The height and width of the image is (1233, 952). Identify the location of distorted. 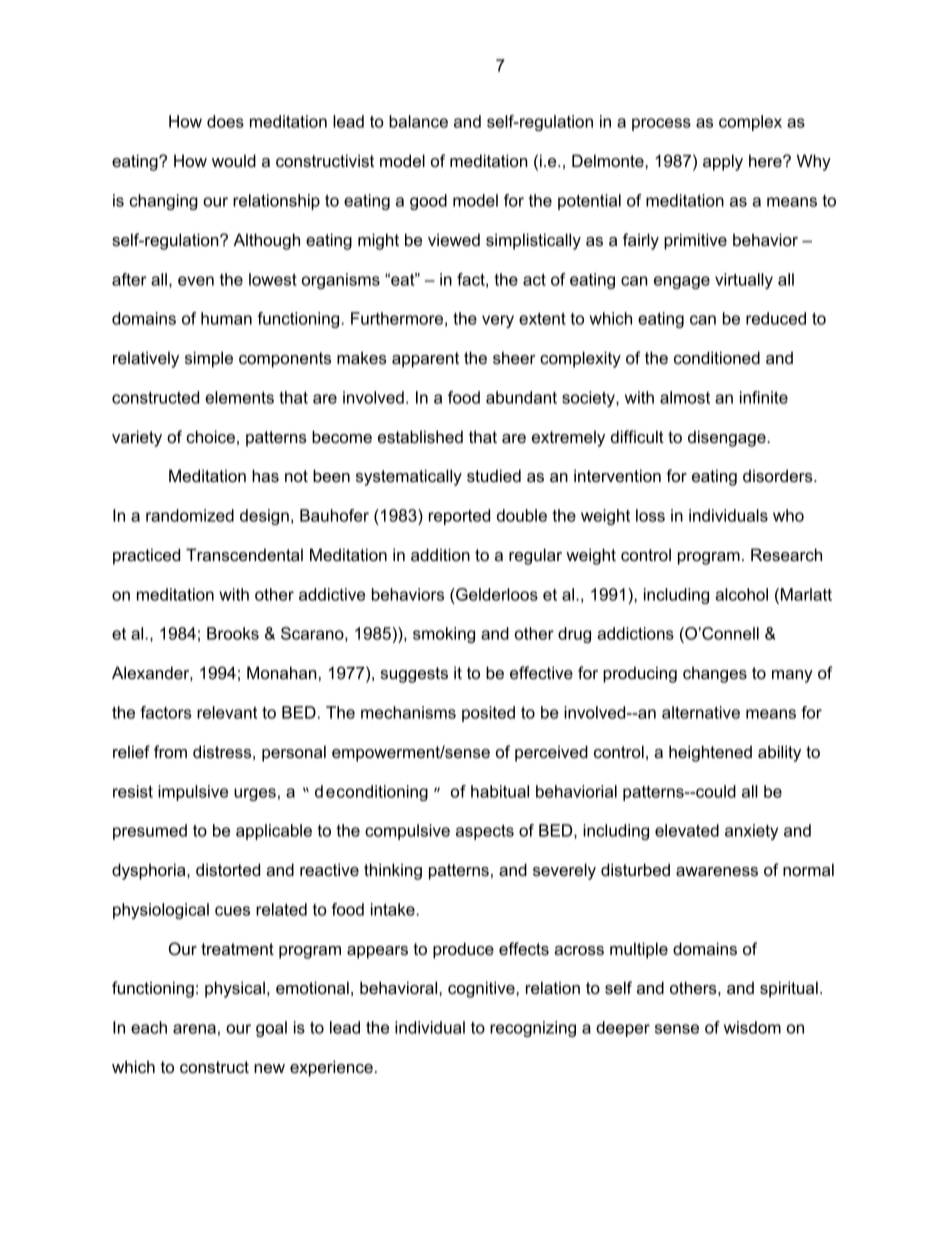
(228, 869).
